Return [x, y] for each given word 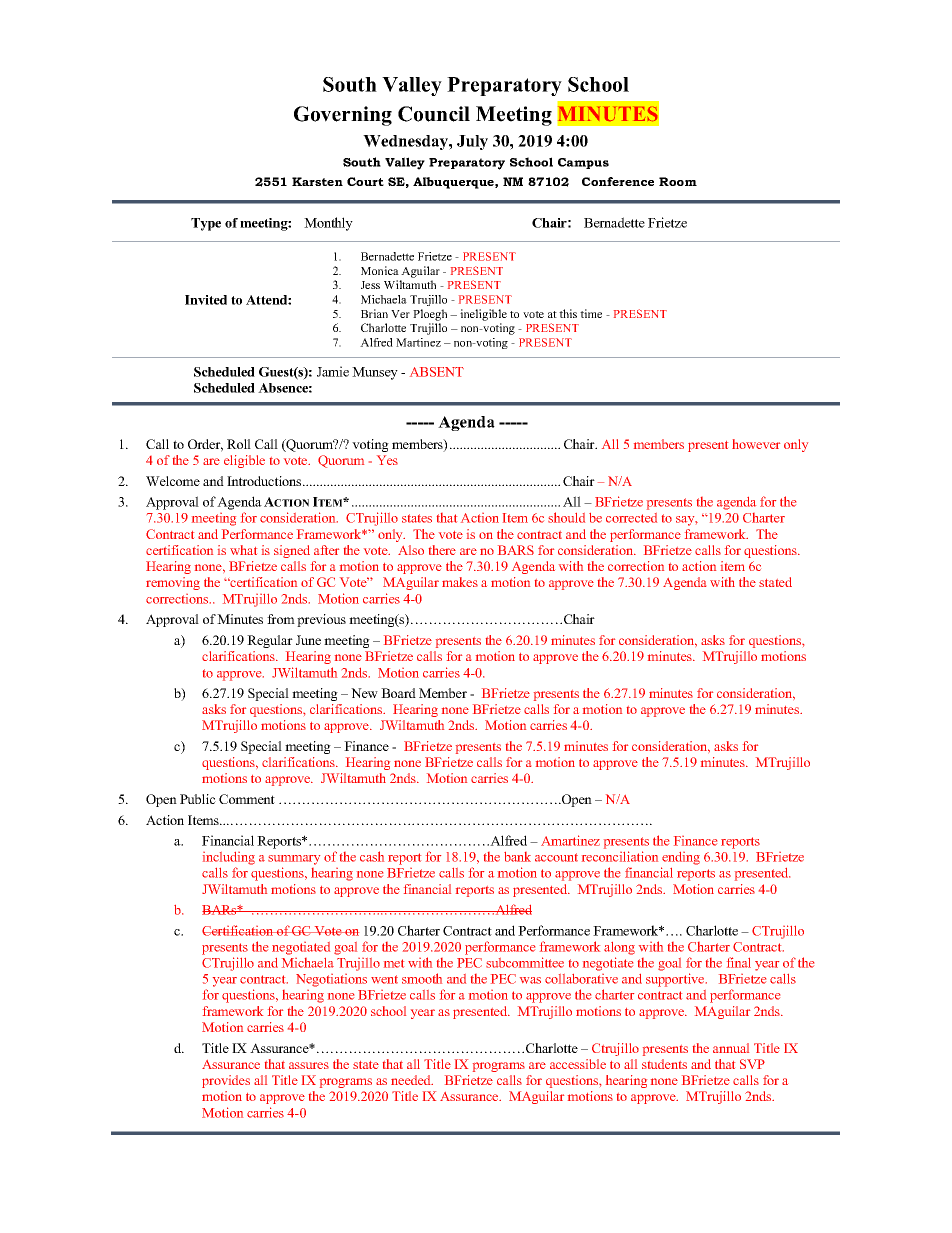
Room [678, 181]
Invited [206, 300]
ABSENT [437, 372]
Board [398, 693]
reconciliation [620, 856]
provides [226, 1081]
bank [517, 857]
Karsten [317, 181]
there [442, 550]
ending [681, 858]
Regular [270, 641]
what [243, 550]
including [229, 858]
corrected [631, 518]
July [472, 142]
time [591, 313]
